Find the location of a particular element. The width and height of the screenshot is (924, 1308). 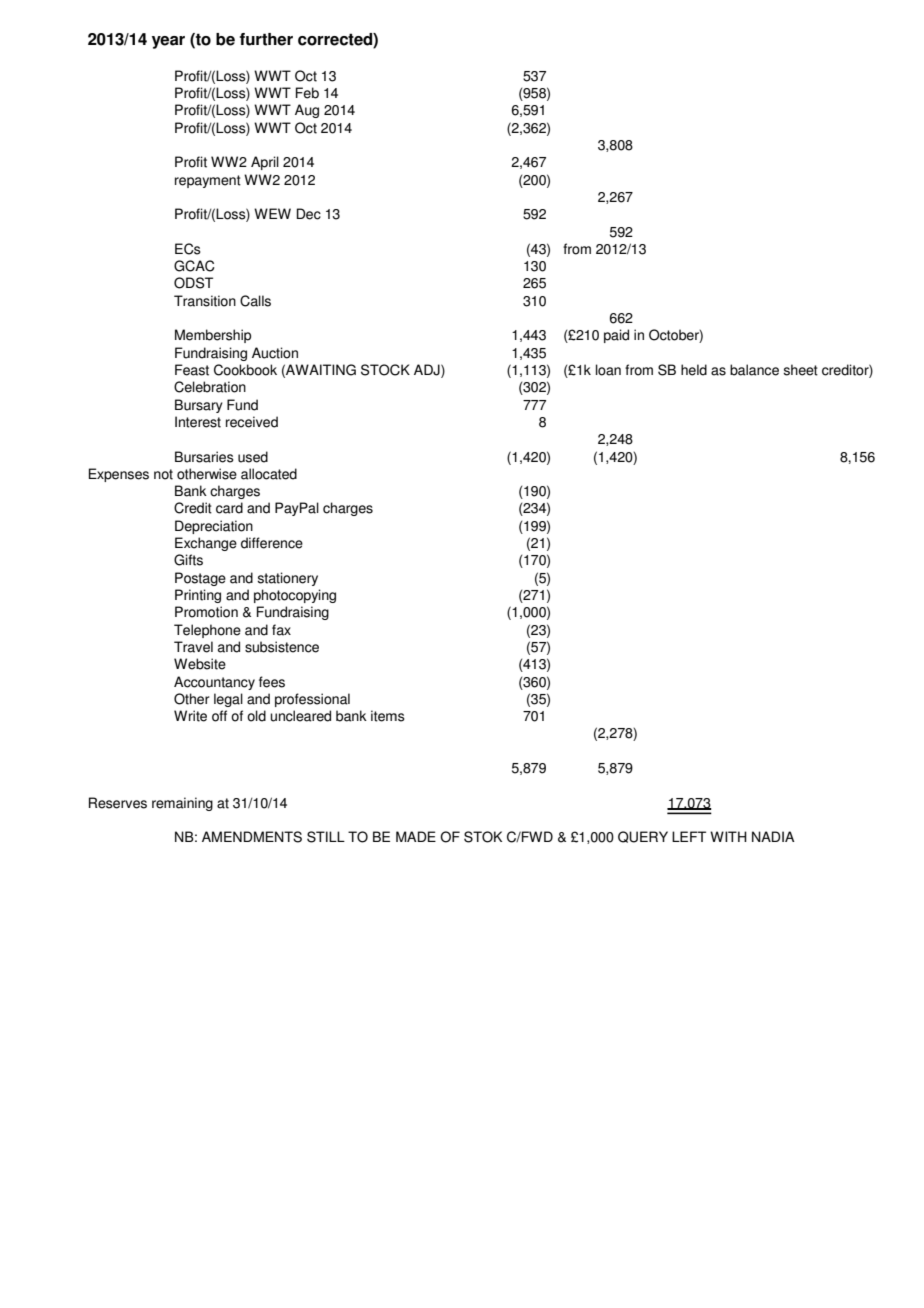

Feb is located at coordinates (307, 93).
